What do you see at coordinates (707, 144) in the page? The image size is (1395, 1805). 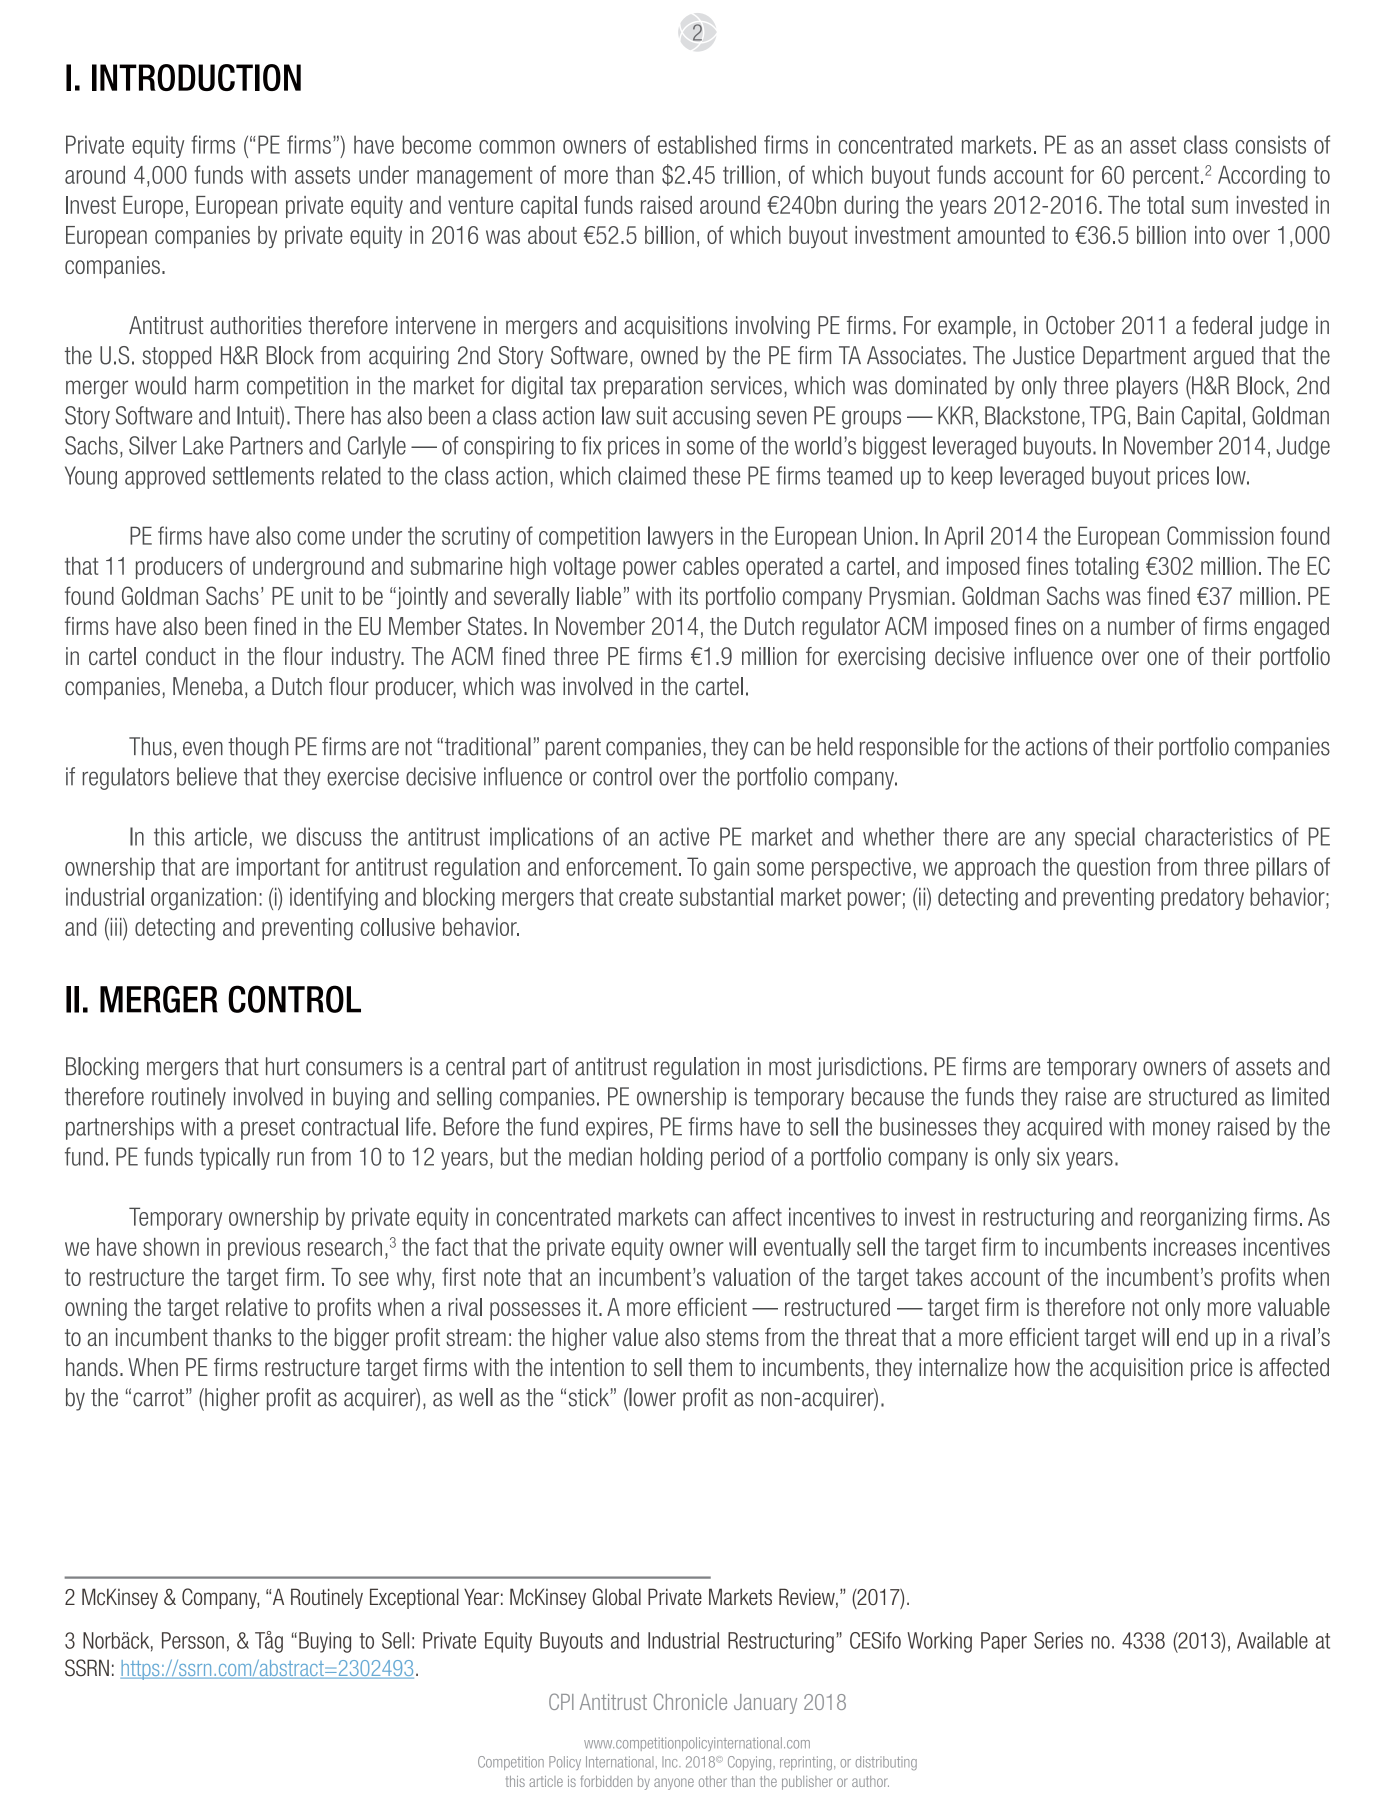 I see `established` at bounding box center [707, 144].
